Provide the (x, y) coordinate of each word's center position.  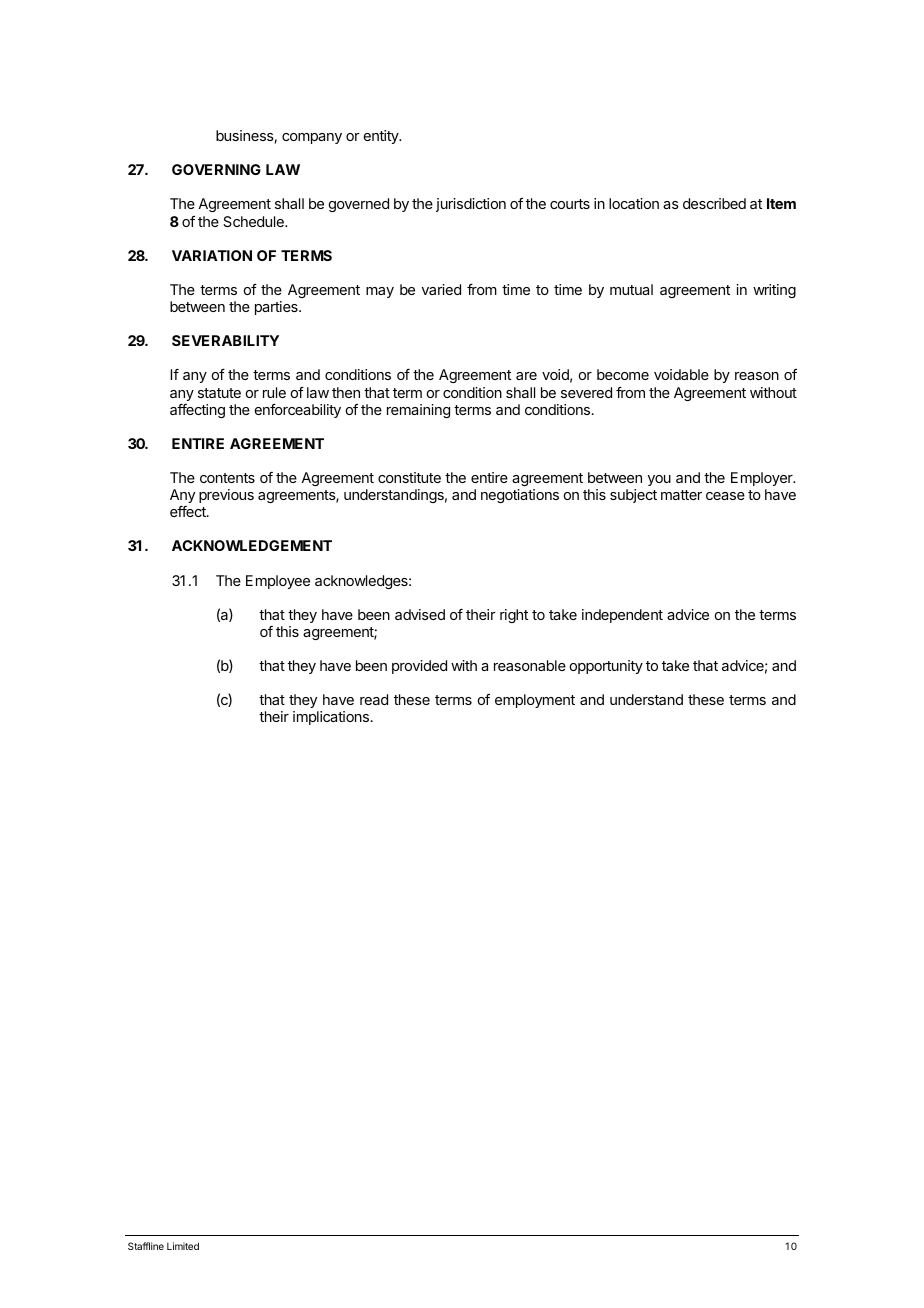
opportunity (606, 667)
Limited (183, 1246)
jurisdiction (471, 205)
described (714, 203)
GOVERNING (216, 169)
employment (535, 701)
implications (331, 718)
